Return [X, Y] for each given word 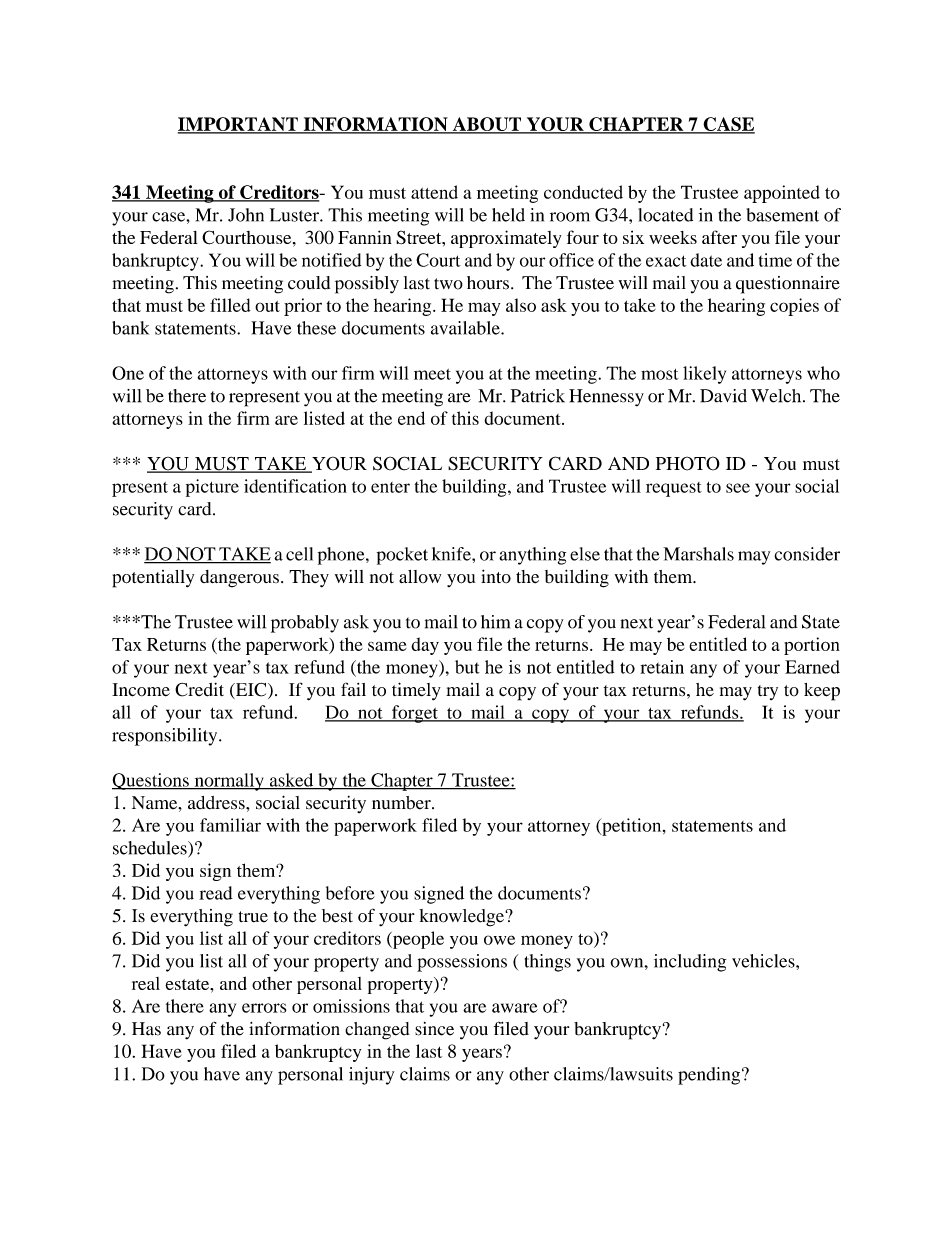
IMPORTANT [239, 125]
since [434, 1029]
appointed [782, 194]
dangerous [239, 579]
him [495, 622]
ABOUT [487, 125]
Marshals [698, 554]
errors [264, 1008]
